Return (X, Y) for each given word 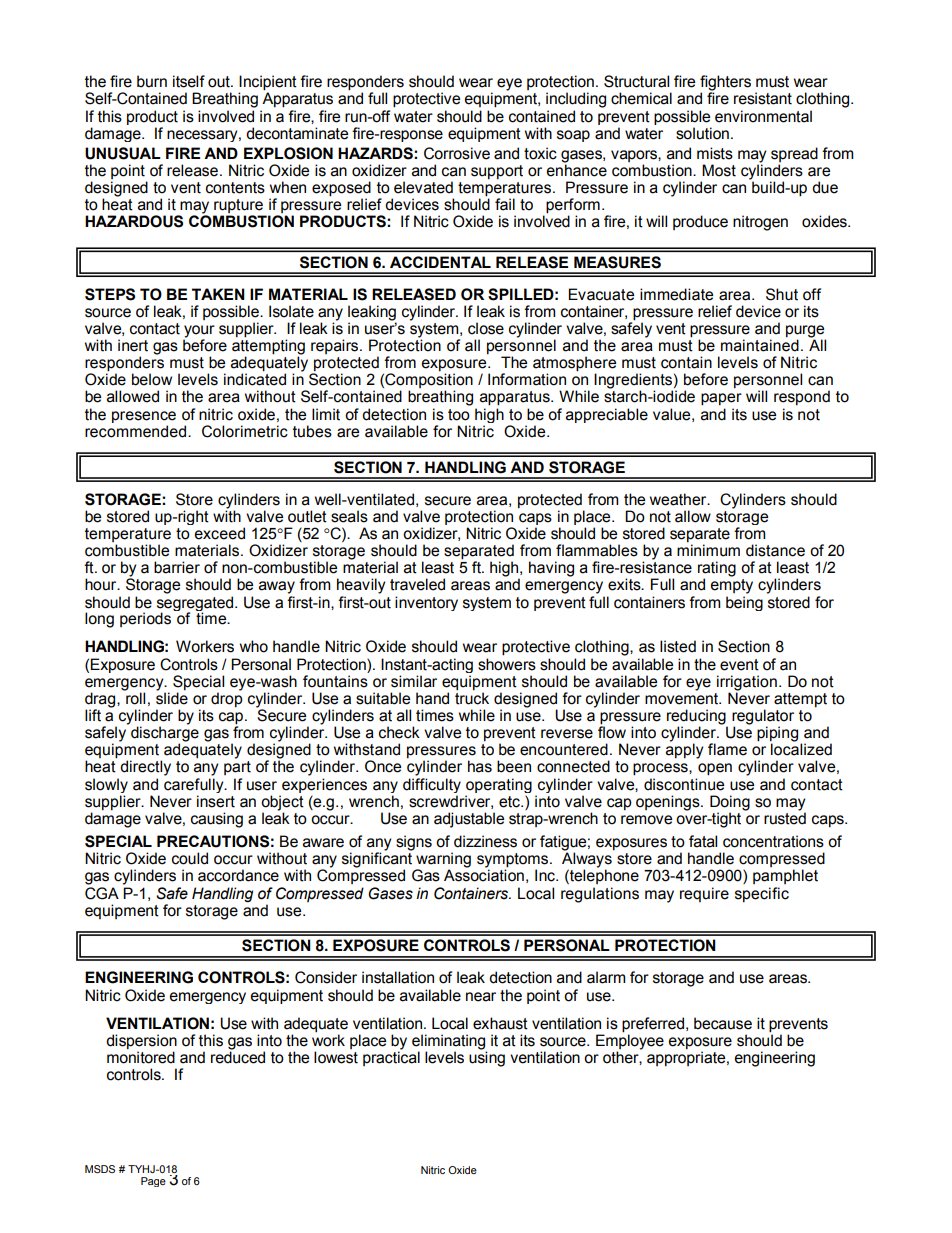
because (723, 1023)
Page (153, 1182)
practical (391, 1057)
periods (145, 619)
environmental (763, 116)
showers (507, 664)
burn (152, 81)
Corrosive (457, 153)
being (744, 603)
